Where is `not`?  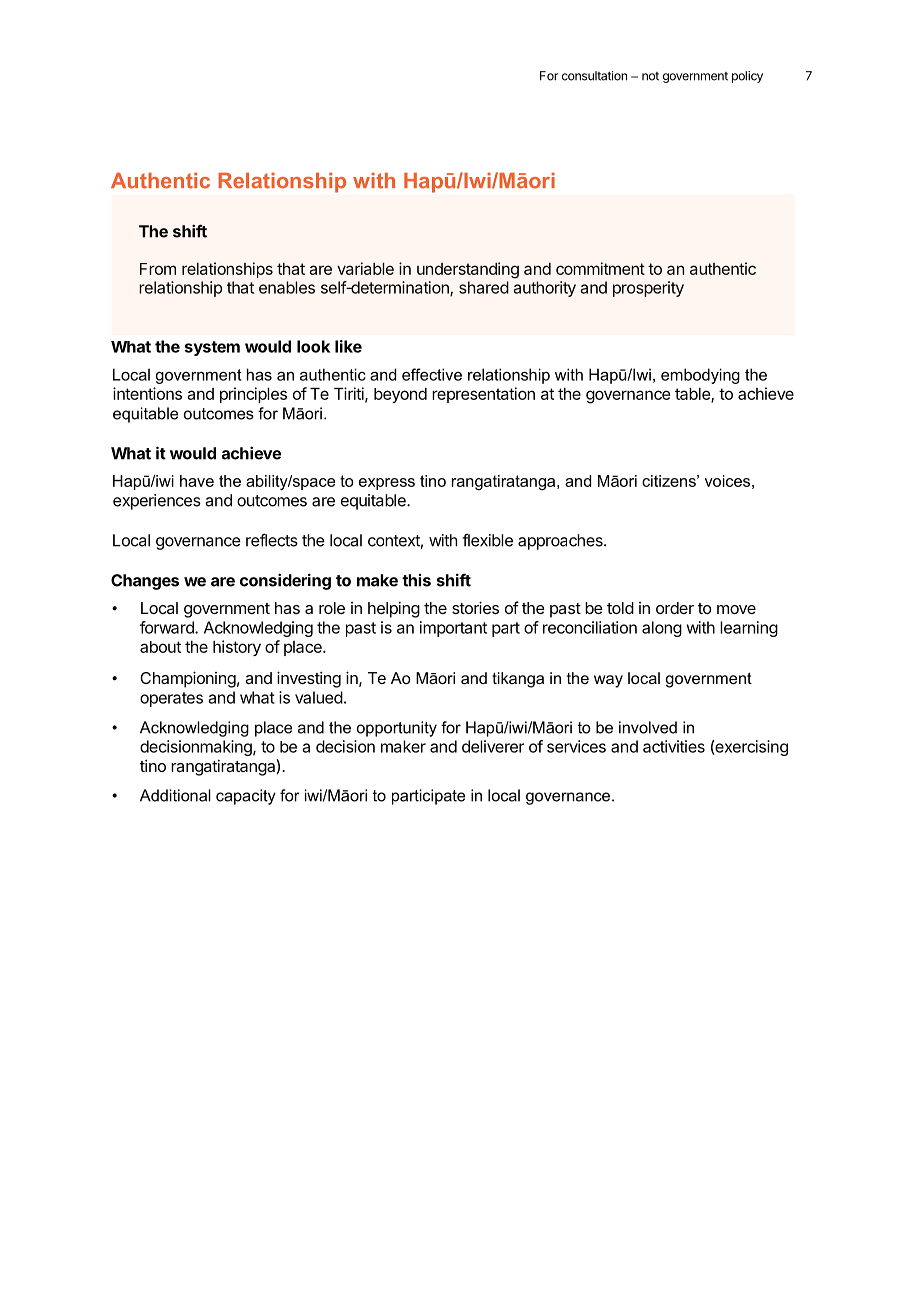 not is located at coordinates (650, 76).
